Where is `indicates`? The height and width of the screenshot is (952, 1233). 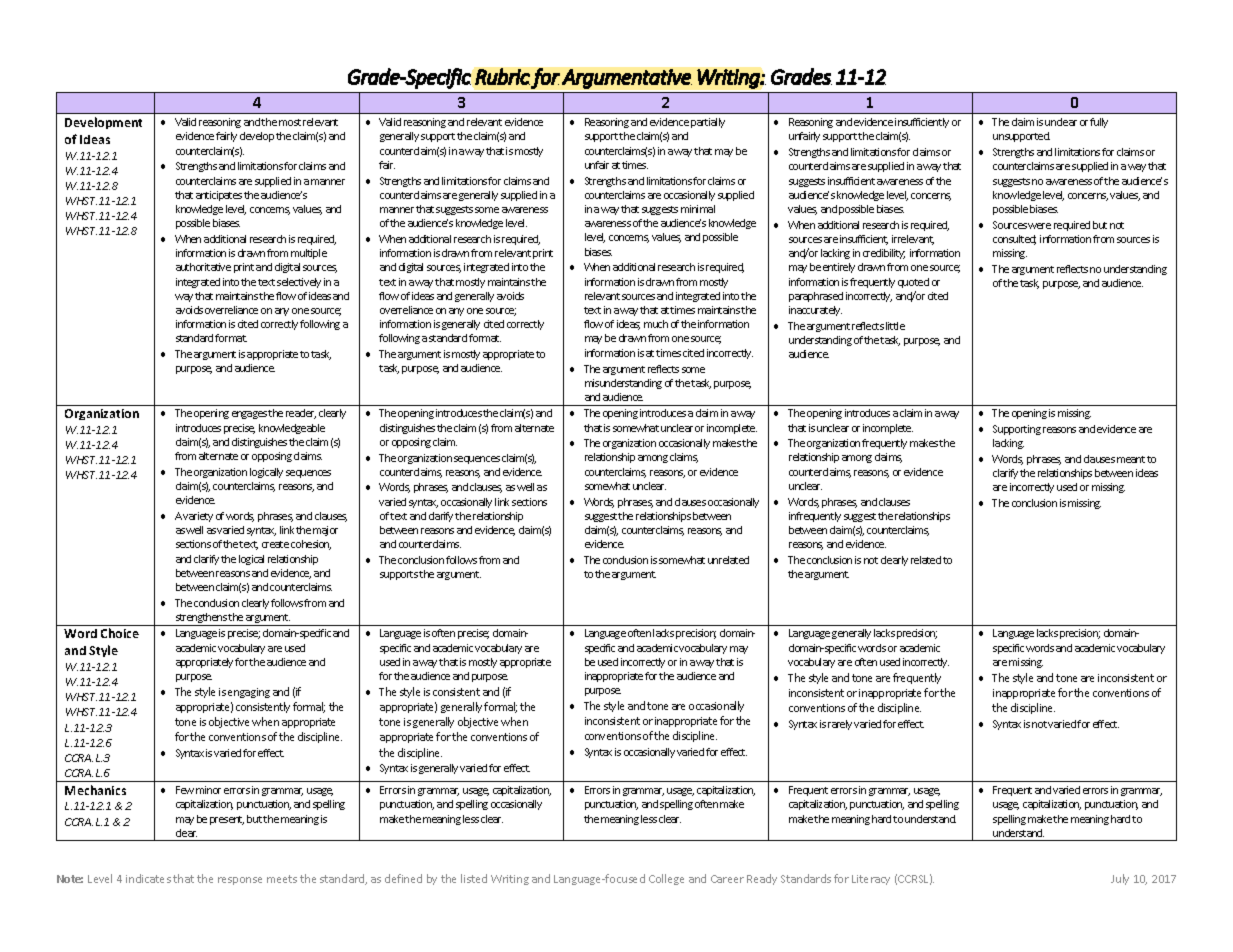 indicates is located at coordinates (148, 878).
